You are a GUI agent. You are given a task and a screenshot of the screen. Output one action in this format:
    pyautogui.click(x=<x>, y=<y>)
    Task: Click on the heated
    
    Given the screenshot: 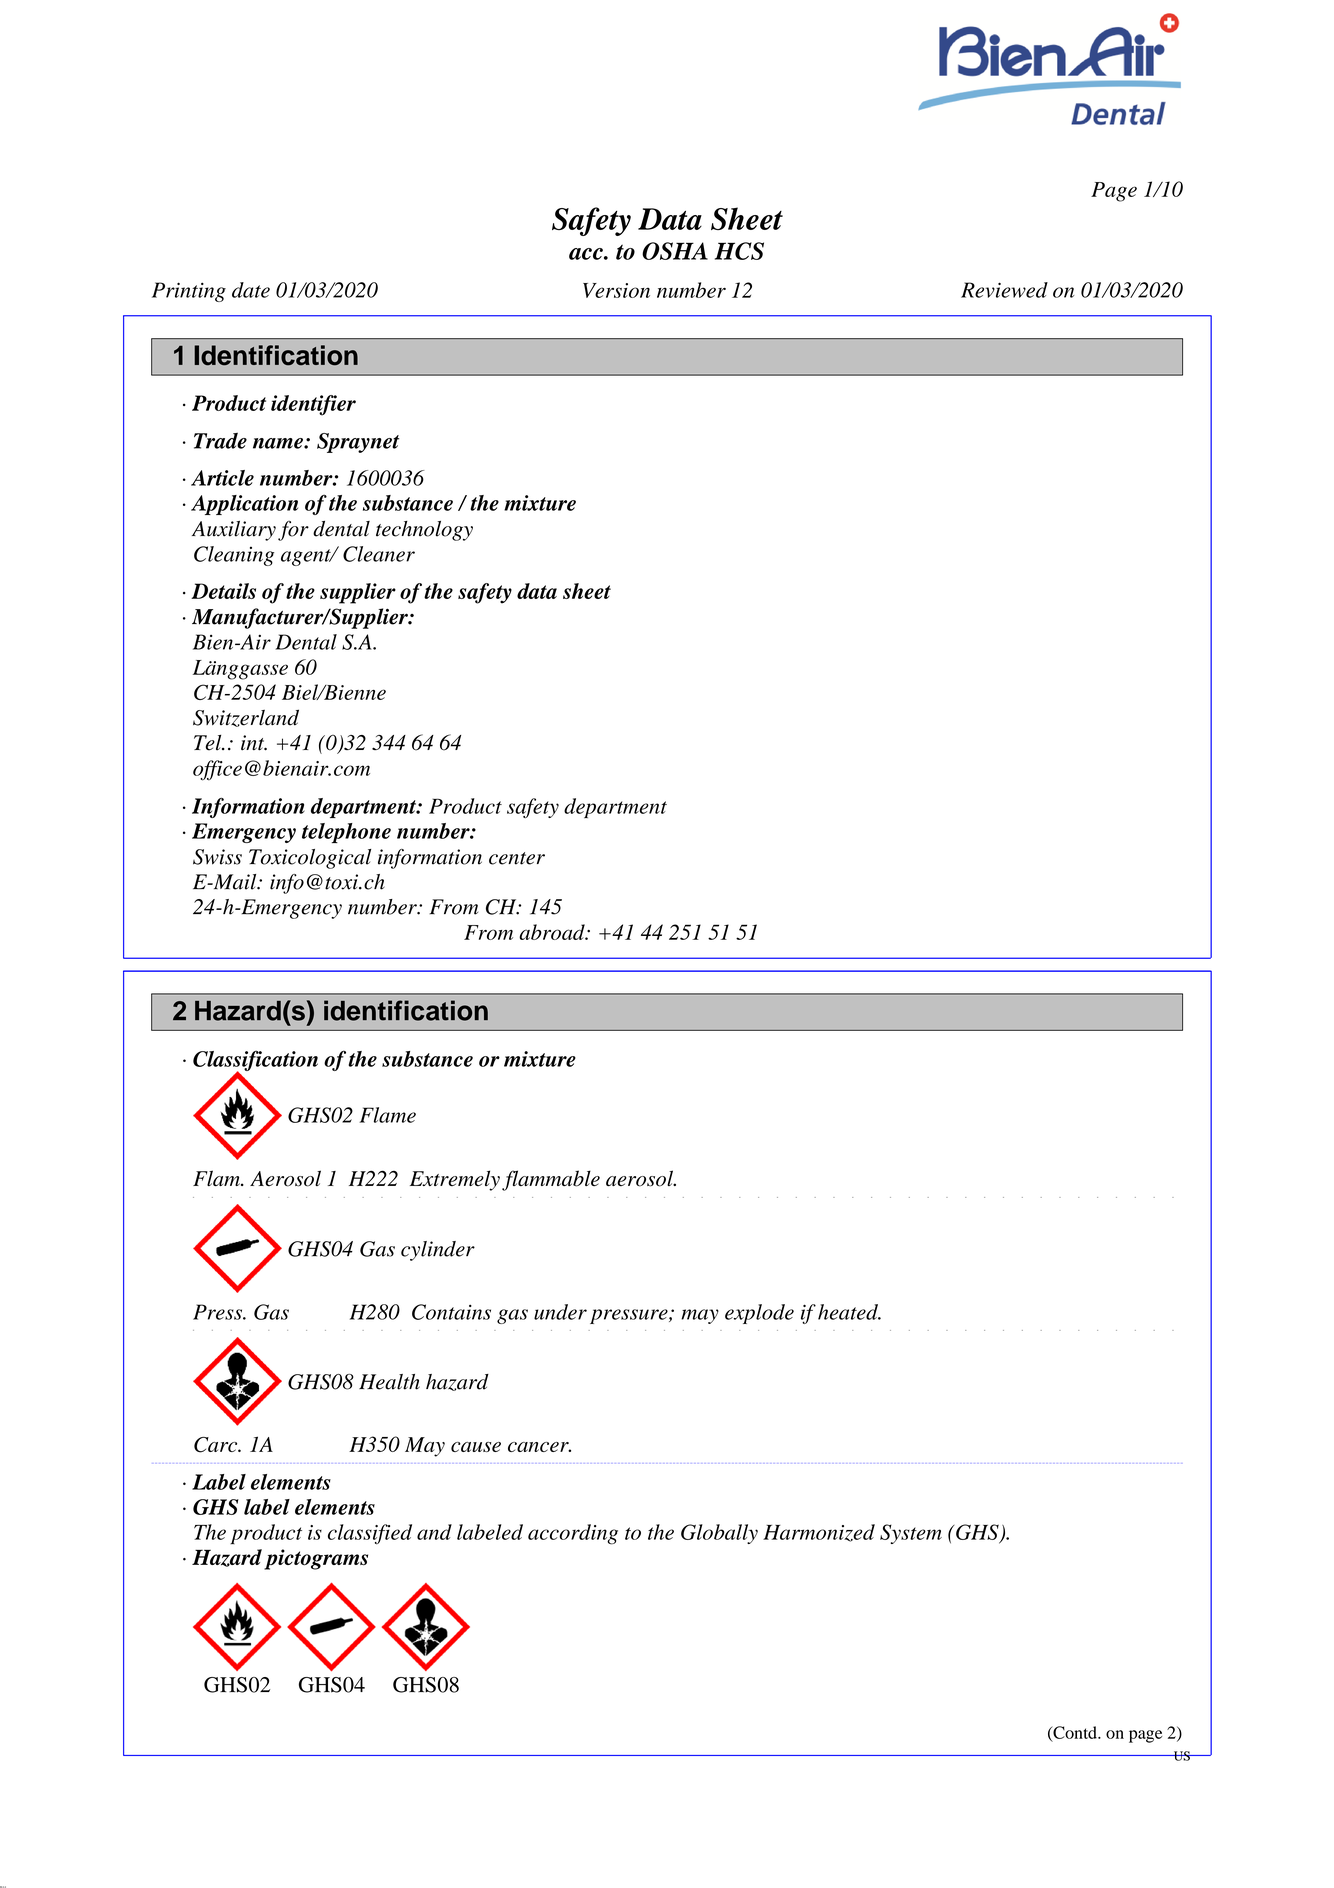 What is the action you would take?
    pyautogui.click(x=849, y=1312)
